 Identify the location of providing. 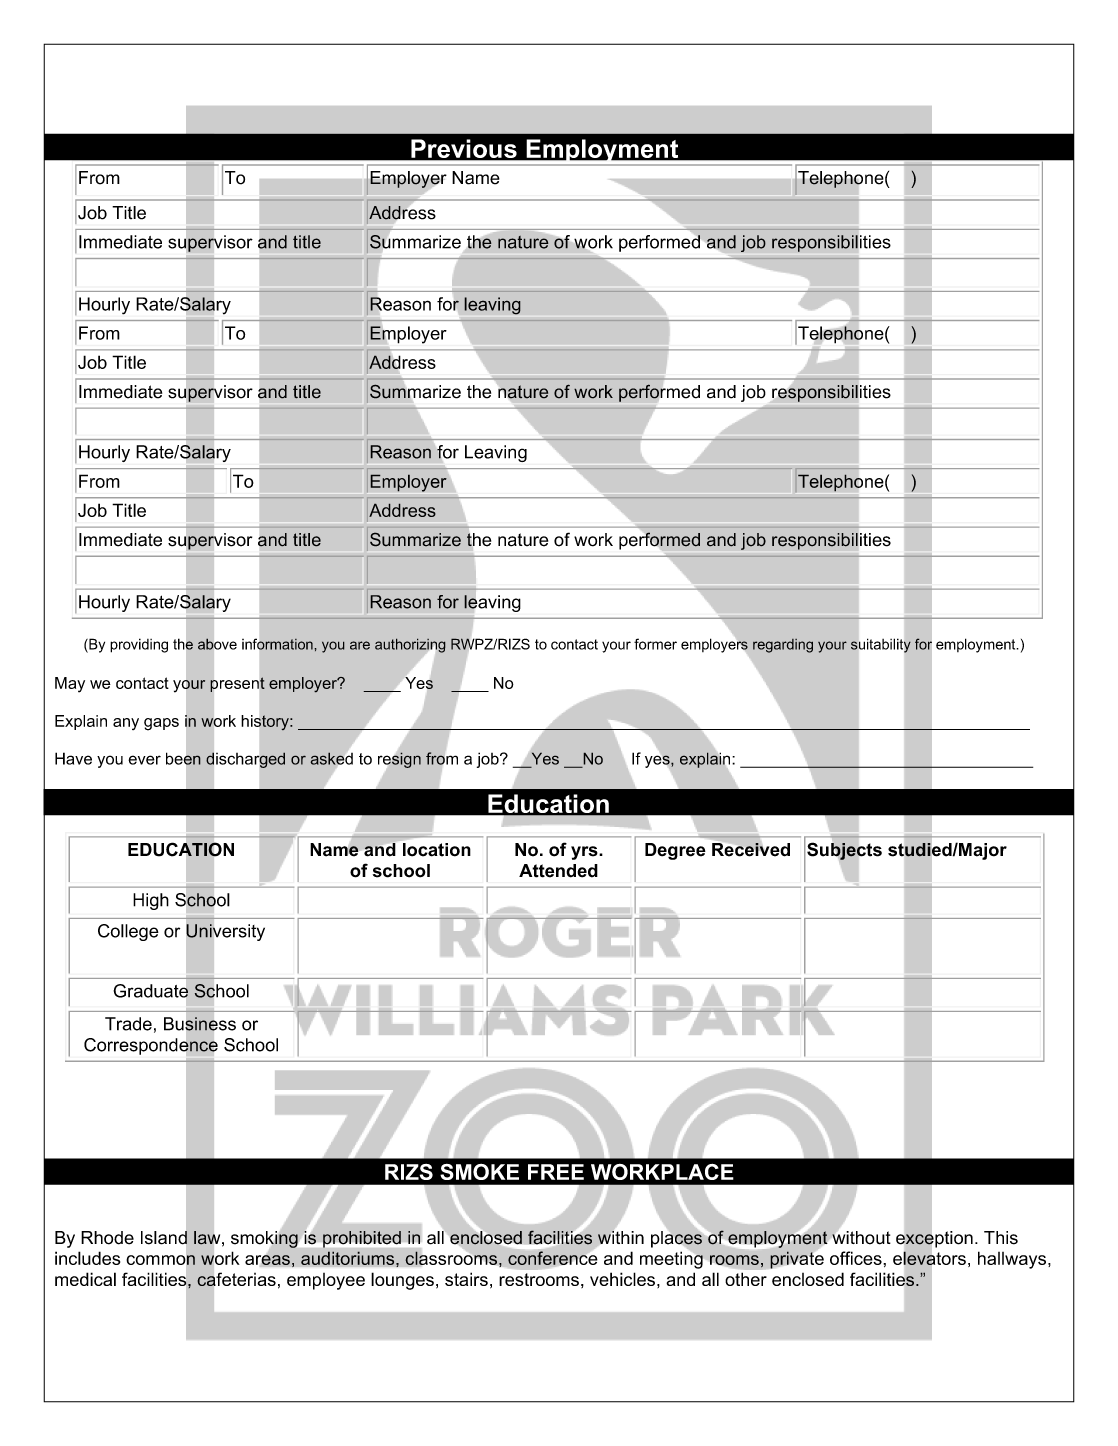
(139, 645).
